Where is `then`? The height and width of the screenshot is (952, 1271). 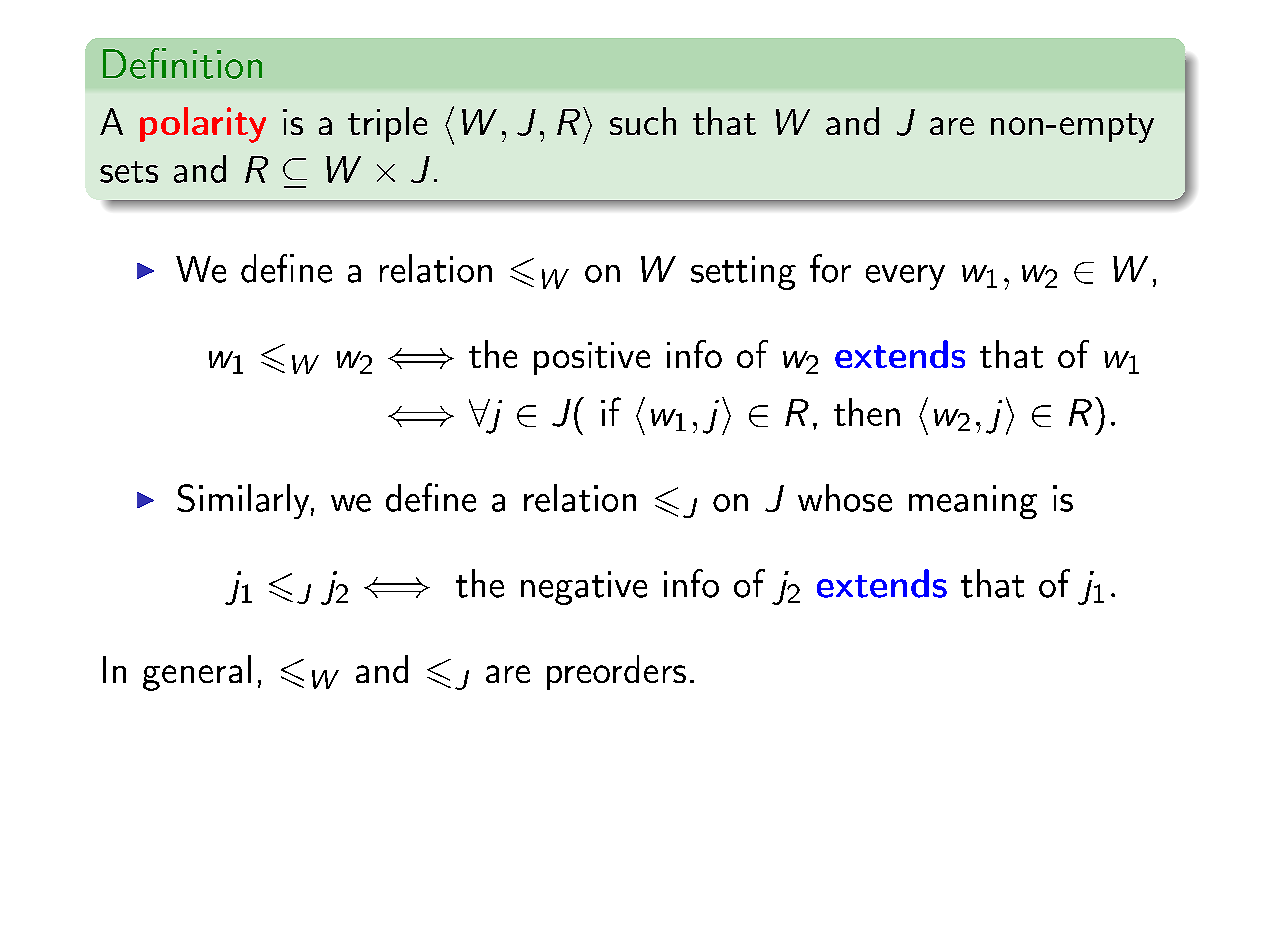
then is located at coordinates (867, 412).
